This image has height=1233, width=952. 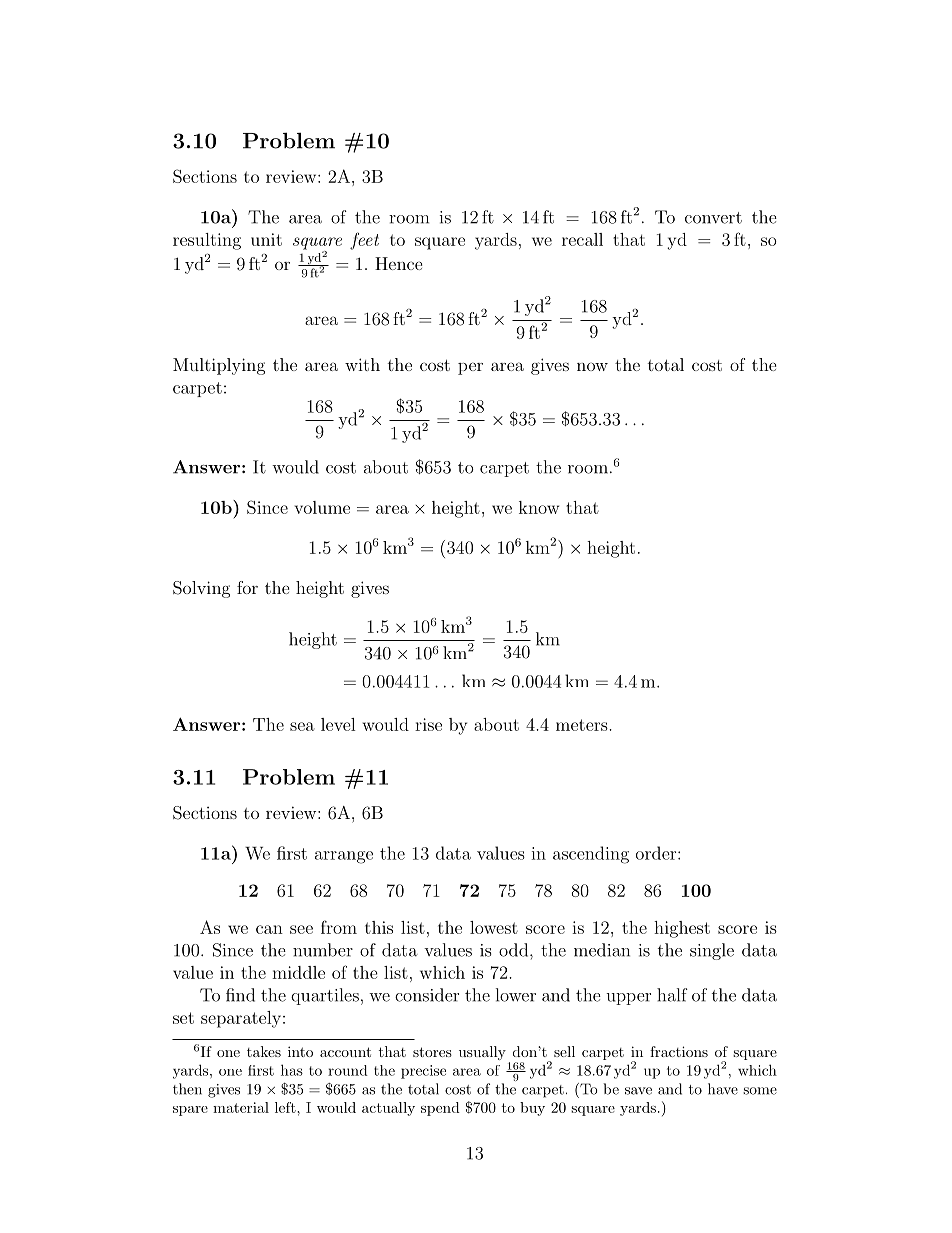 I want to click on know, so click(x=539, y=507).
